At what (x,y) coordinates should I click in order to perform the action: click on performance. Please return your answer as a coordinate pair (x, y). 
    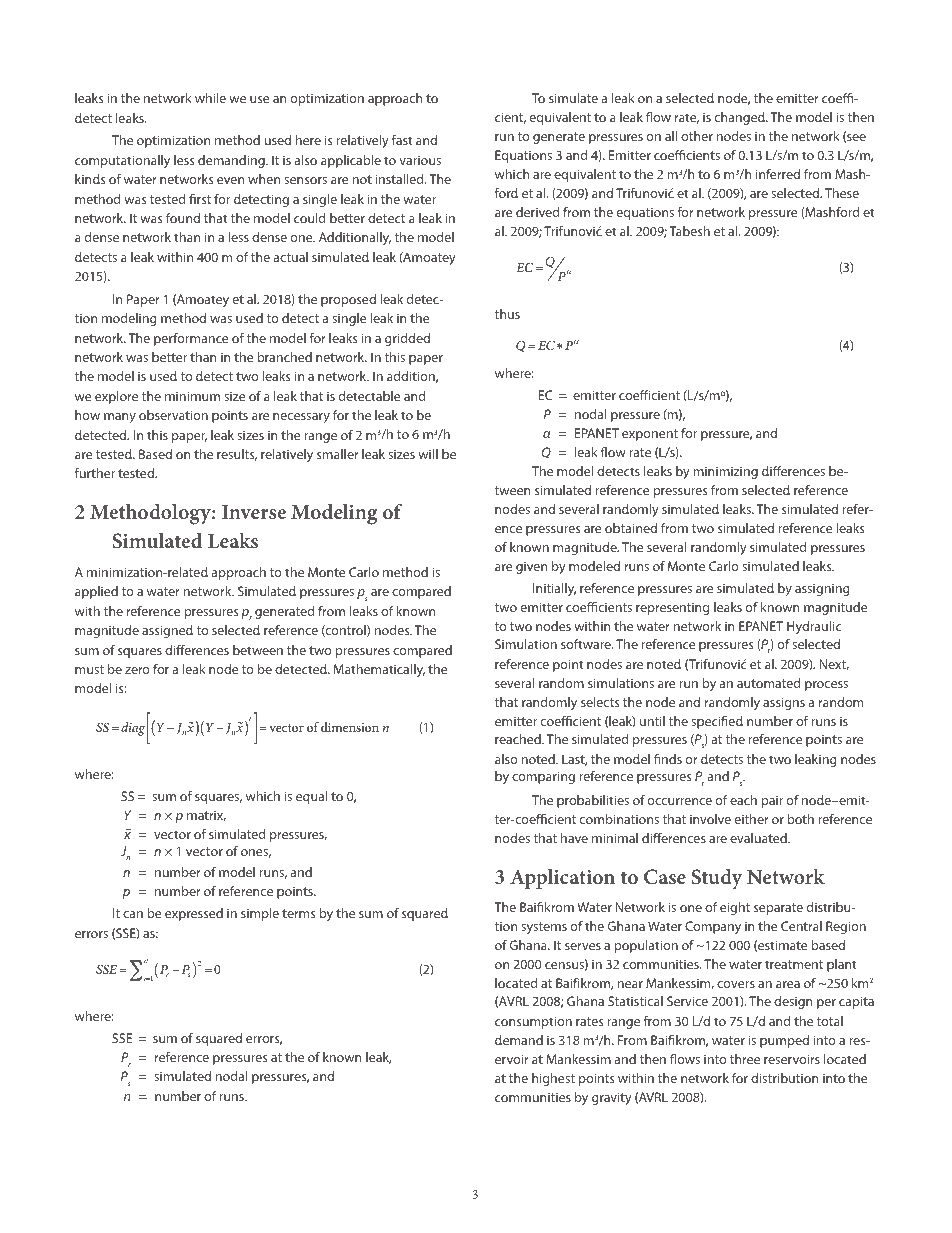
    Looking at the image, I should click on (191, 339).
